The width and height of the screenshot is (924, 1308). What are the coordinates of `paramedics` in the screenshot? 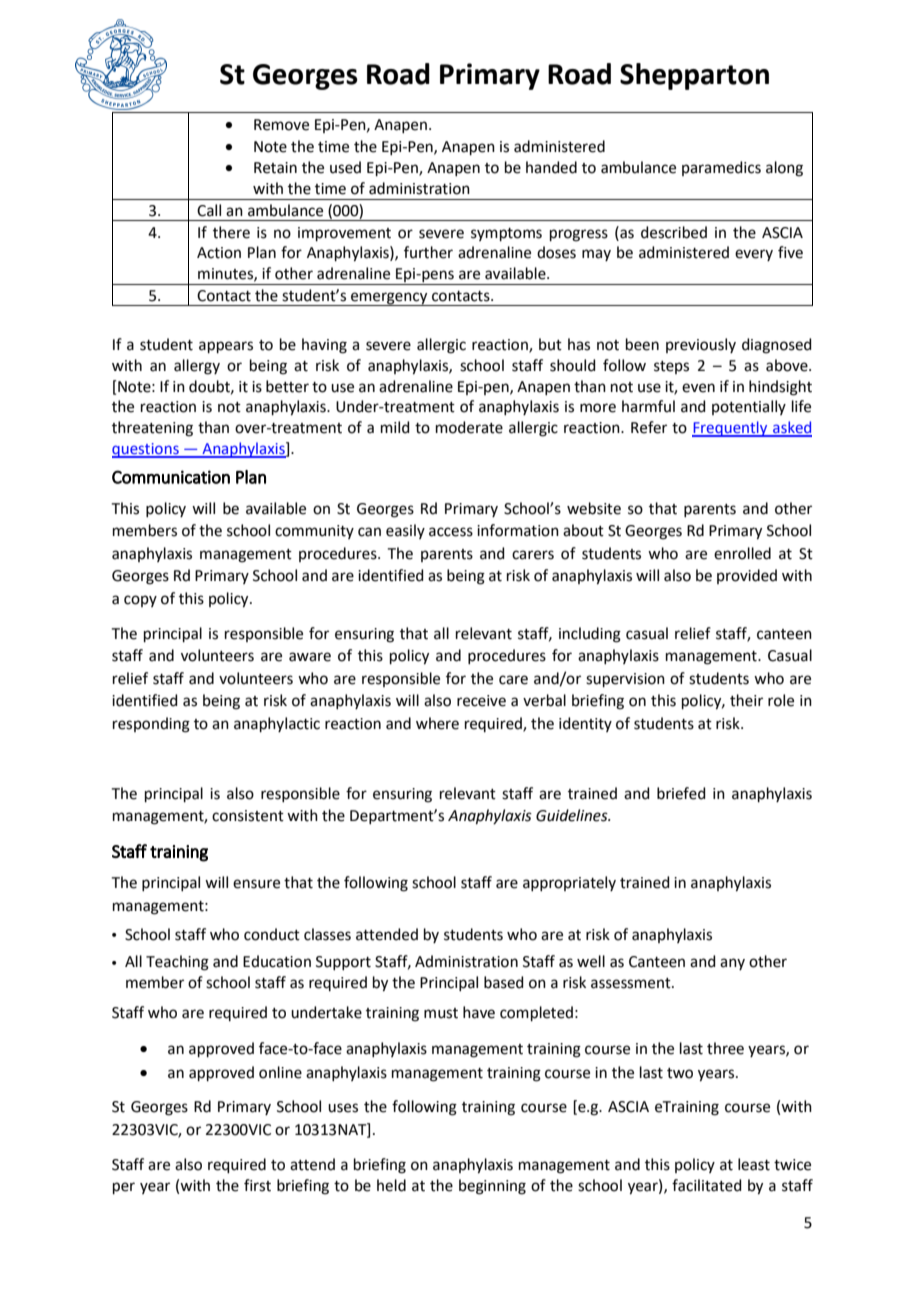 It's located at (721, 168).
